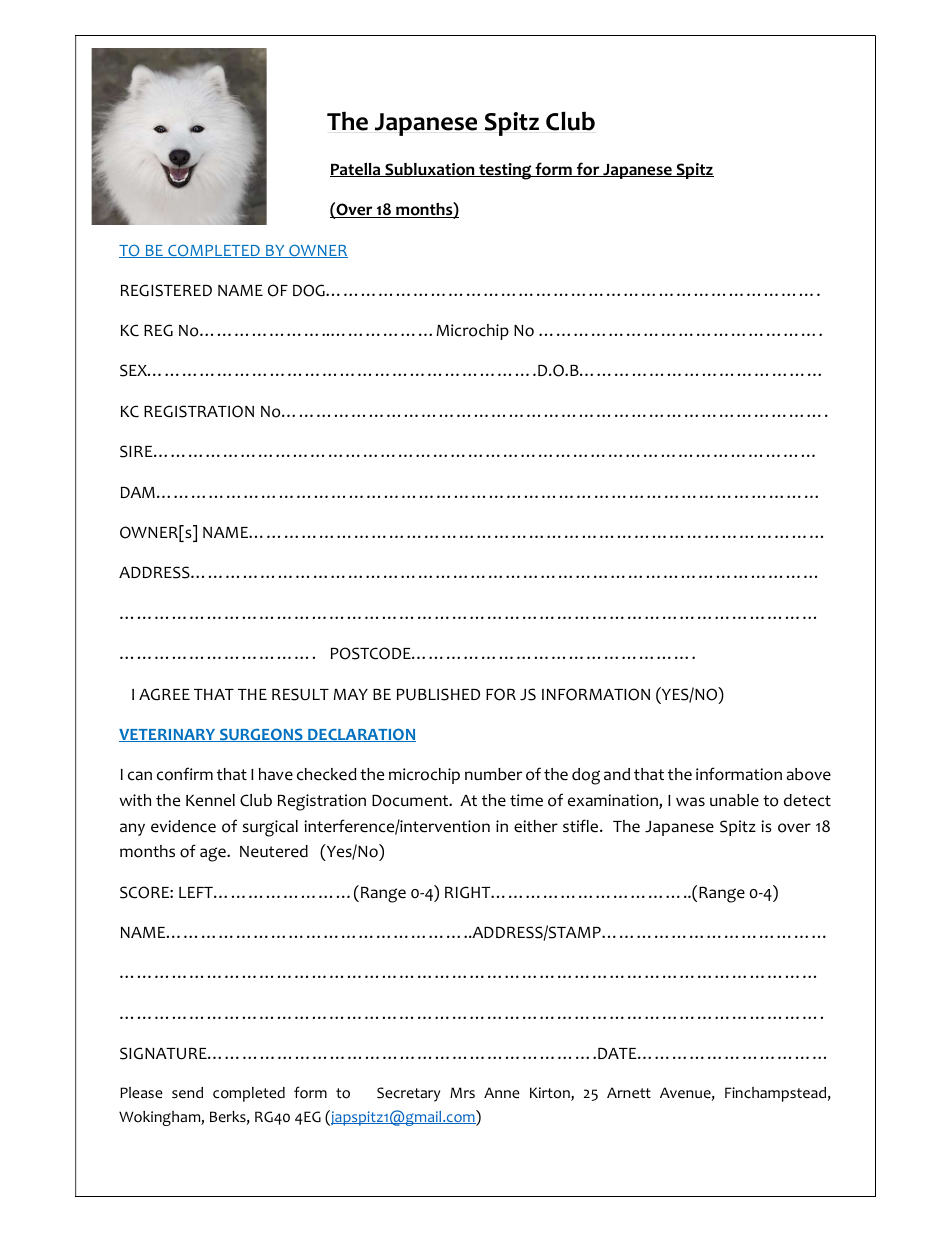  I want to click on REGISTERED, so click(166, 290).
